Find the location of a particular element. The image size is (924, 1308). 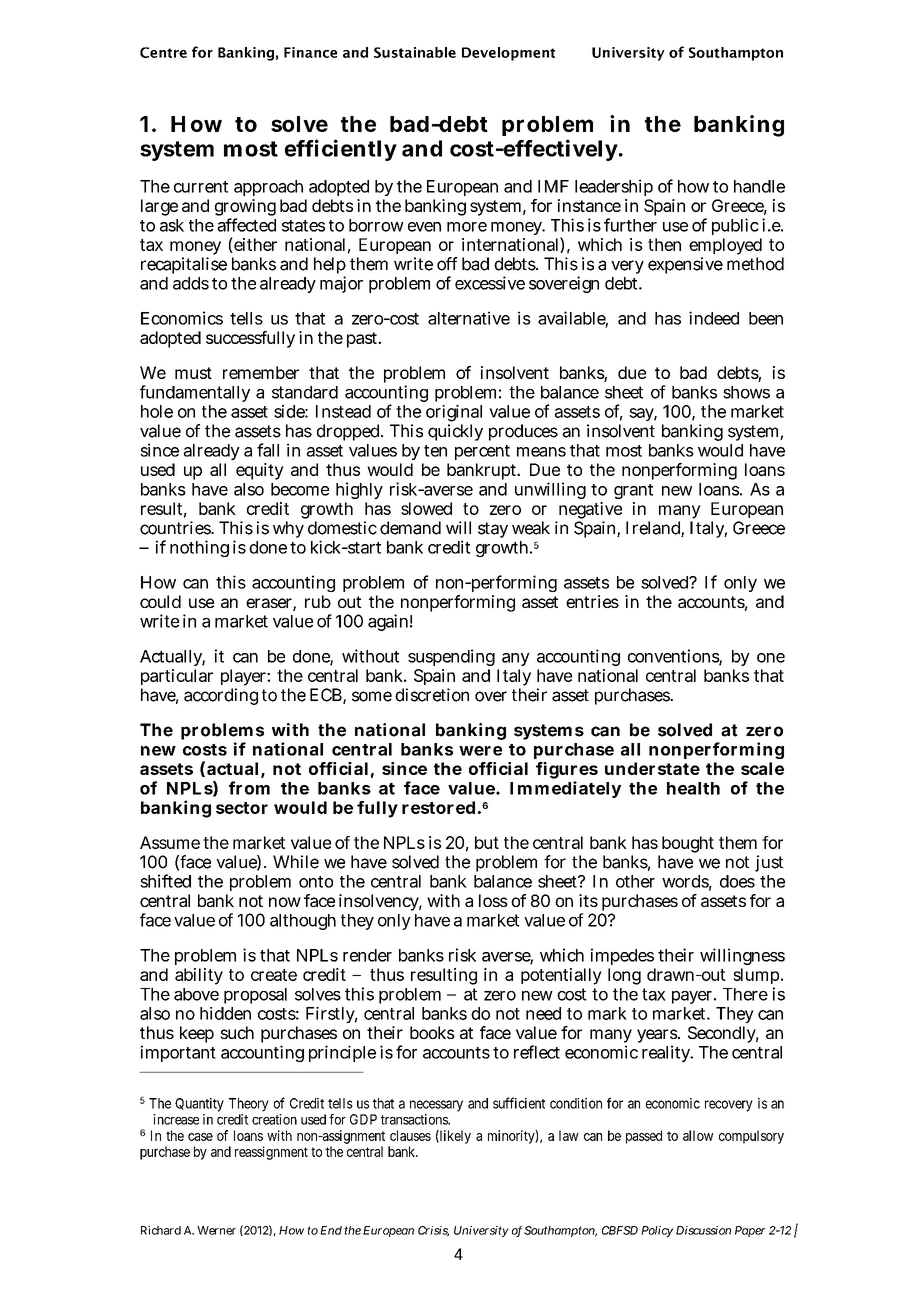

Werner is located at coordinates (216, 1230).
